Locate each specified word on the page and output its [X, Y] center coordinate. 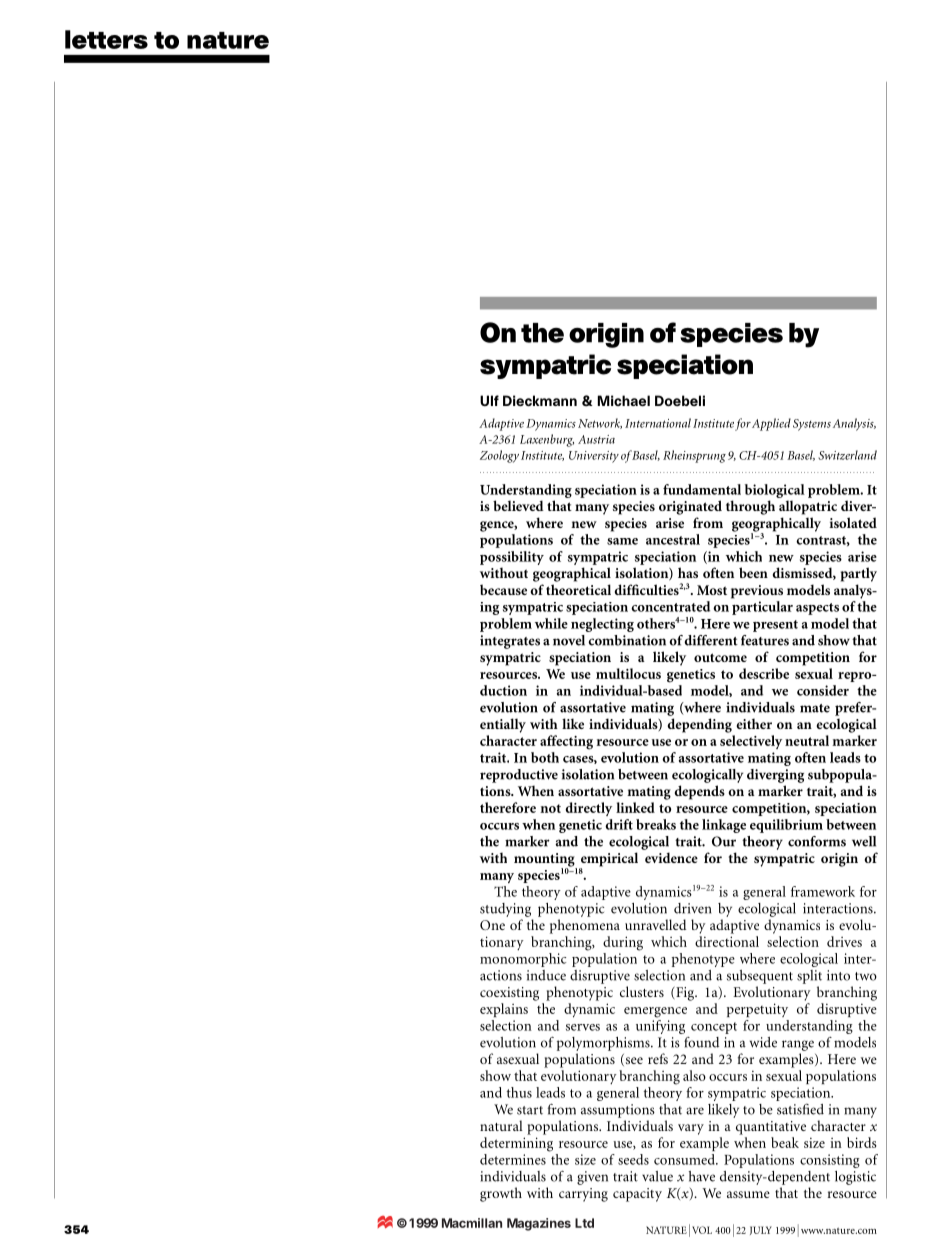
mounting [545, 861]
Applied [771, 424]
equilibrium [786, 826]
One [492, 925]
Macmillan [472, 1223]
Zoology [499, 456]
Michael [624, 400]
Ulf [489, 400]
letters [106, 39]
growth [501, 1194]
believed [518, 505]
